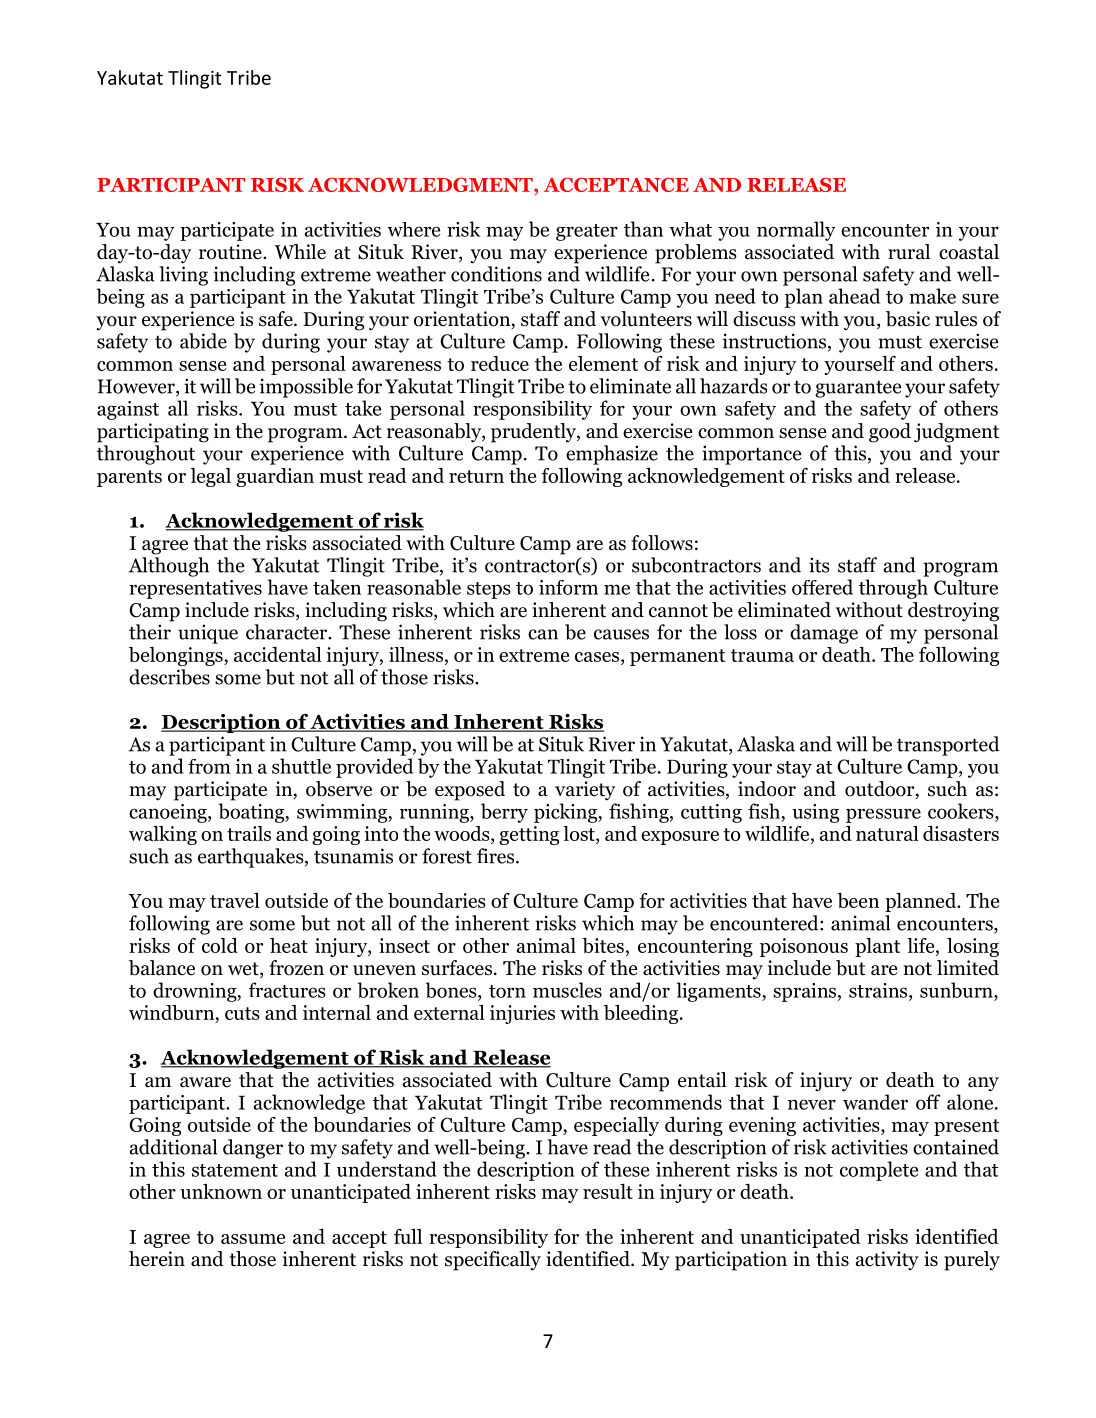 Image resolution: width=1096 pixels, height=1418 pixels. Describe the element at coordinates (169, 567) in the document. I see `Although` at that location.
